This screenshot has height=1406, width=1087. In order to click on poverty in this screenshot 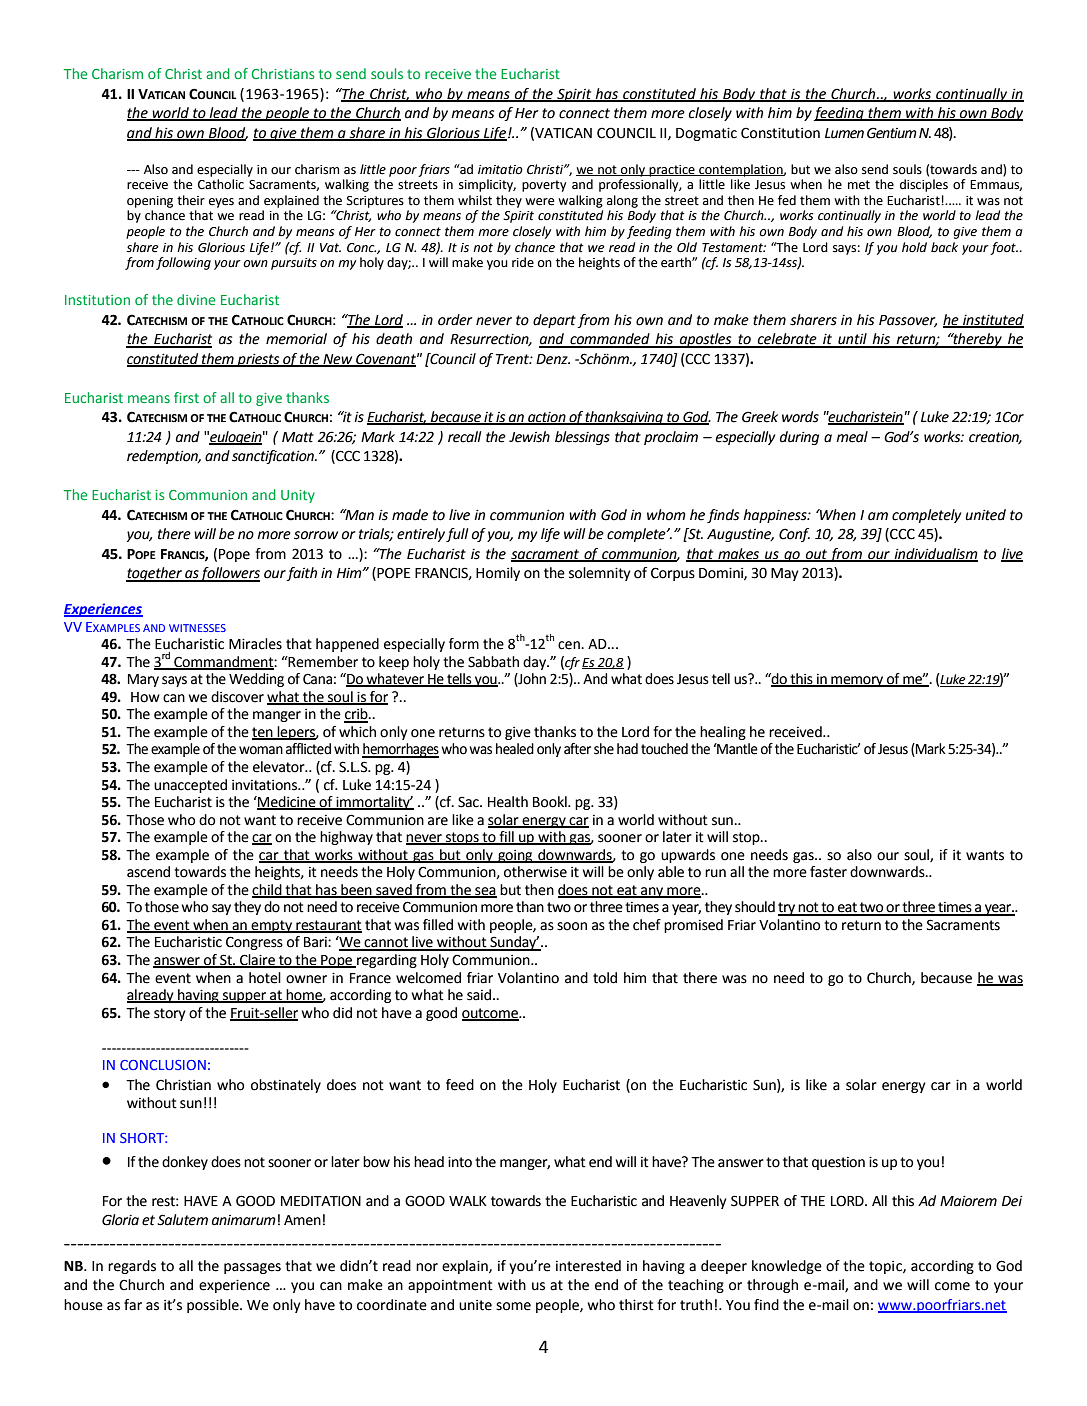, I will do `click(544, 186)`.
